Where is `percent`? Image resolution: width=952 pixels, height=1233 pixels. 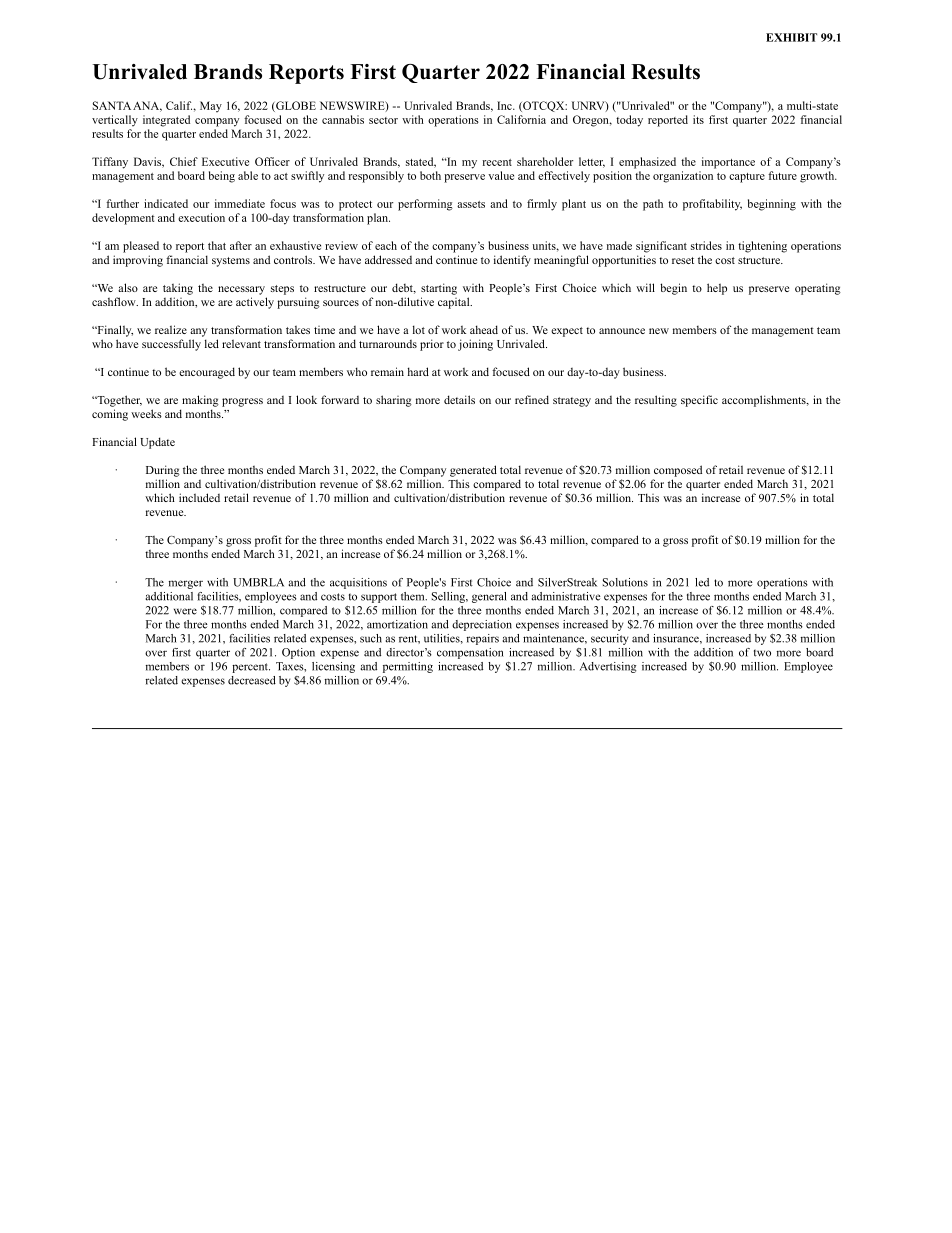
percent is located at coordinates (251, 668).
